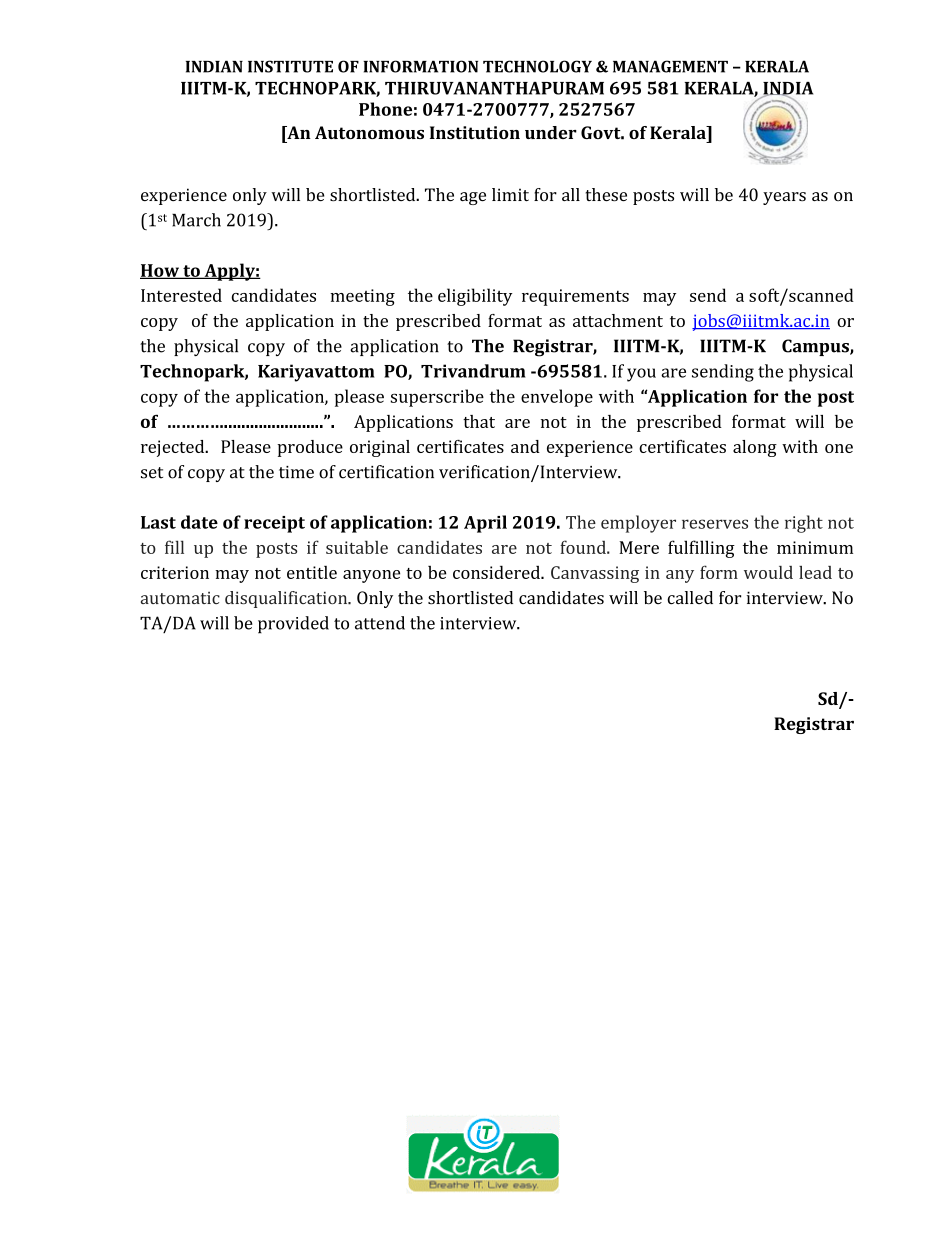 Image resolution: width=952 pixels, height=1233 pixels. I want to click on automatic, so click(180, 598).
